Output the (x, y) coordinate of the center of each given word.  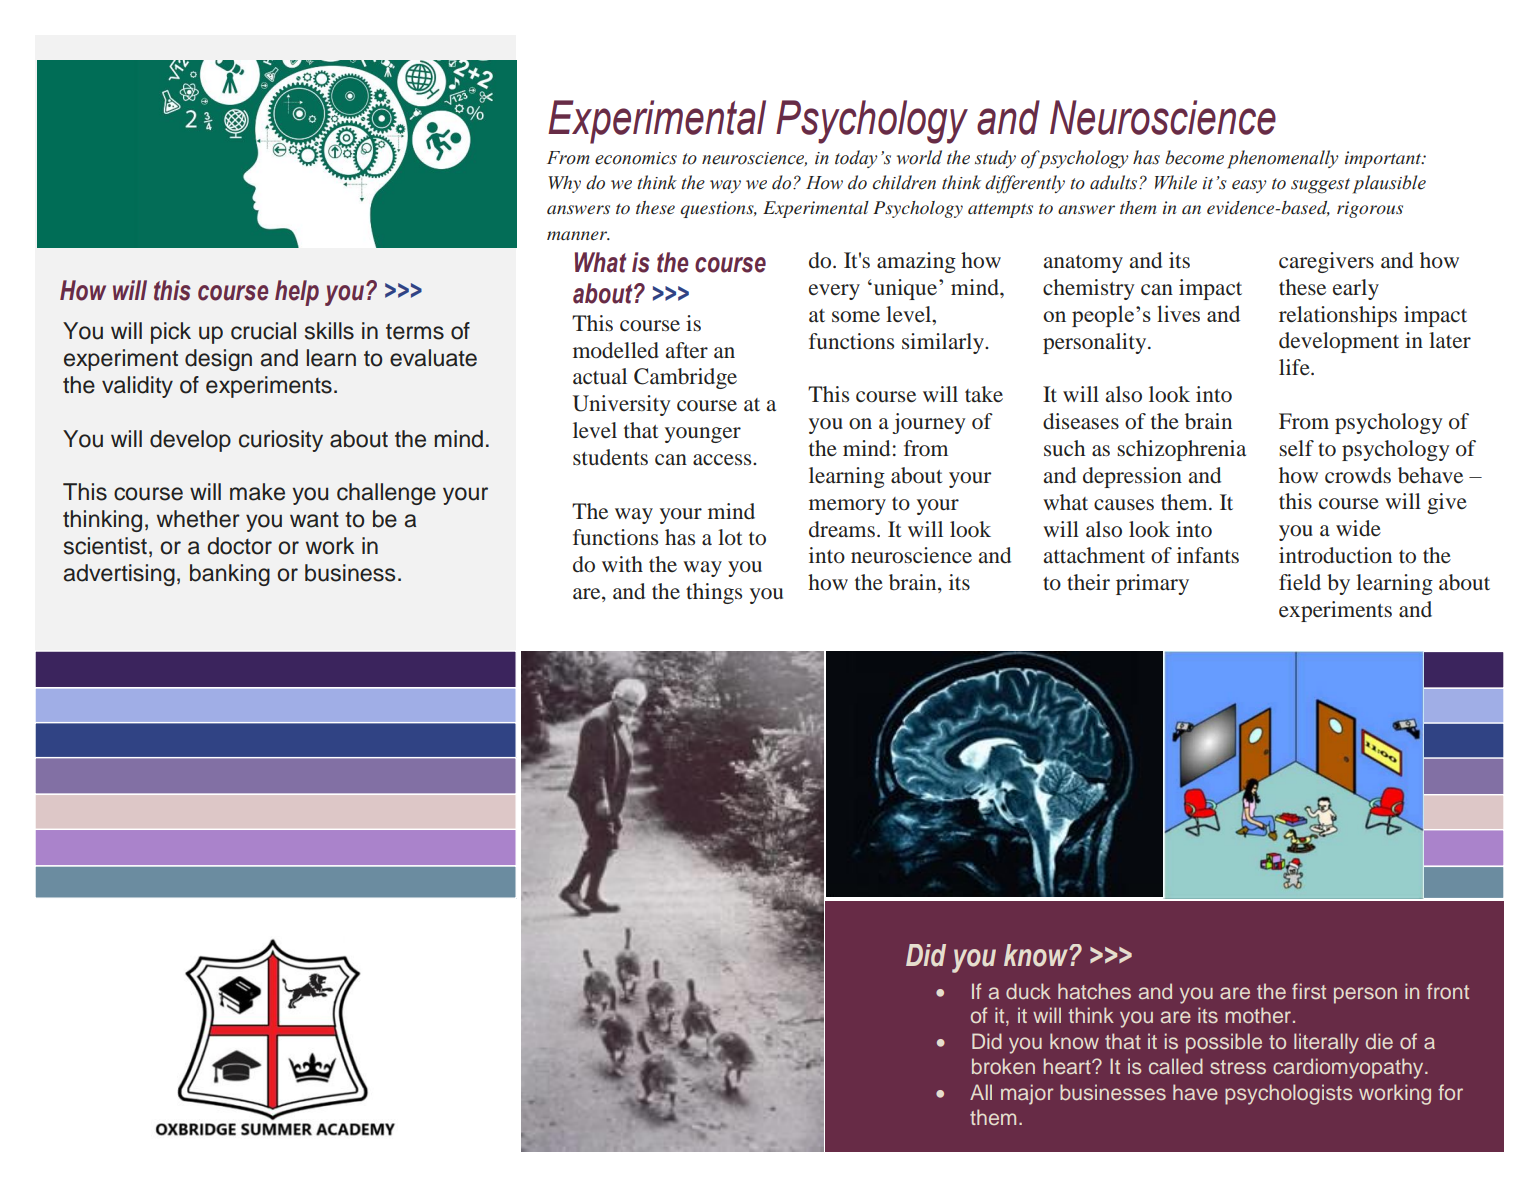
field (1300, 582)
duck (1028, 991)
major (1027, 1094)
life (1295, 367)
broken (1003, 1066)
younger (703, 435)
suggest (1320, 186)
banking (230, 575)
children (904, 182)
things (714, 593)
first (1309, 991)
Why (564, 184)
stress (1238, 1067)
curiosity (281, 441)
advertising (119, 575)
